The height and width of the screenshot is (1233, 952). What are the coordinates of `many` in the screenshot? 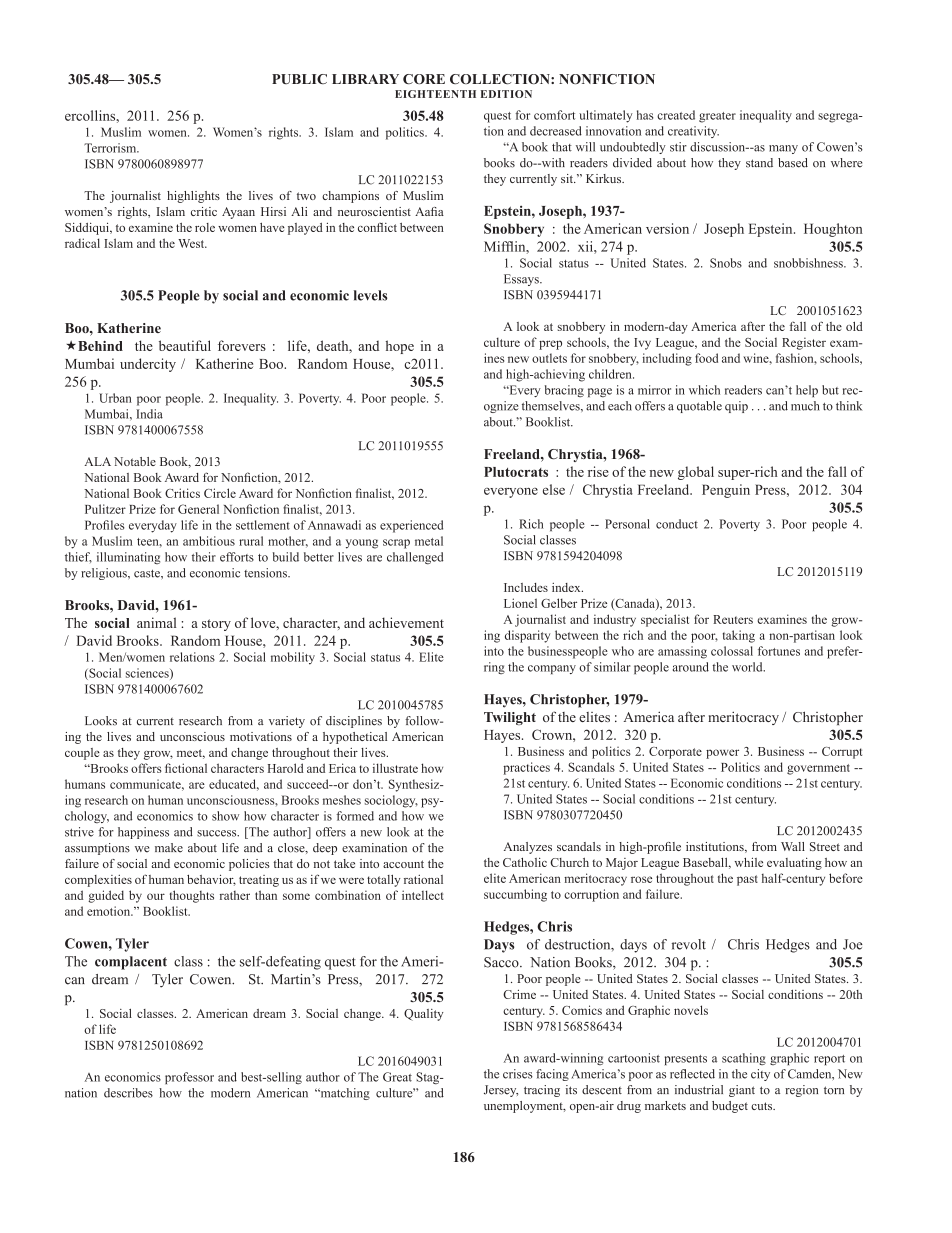 It's located at (783, 149).
